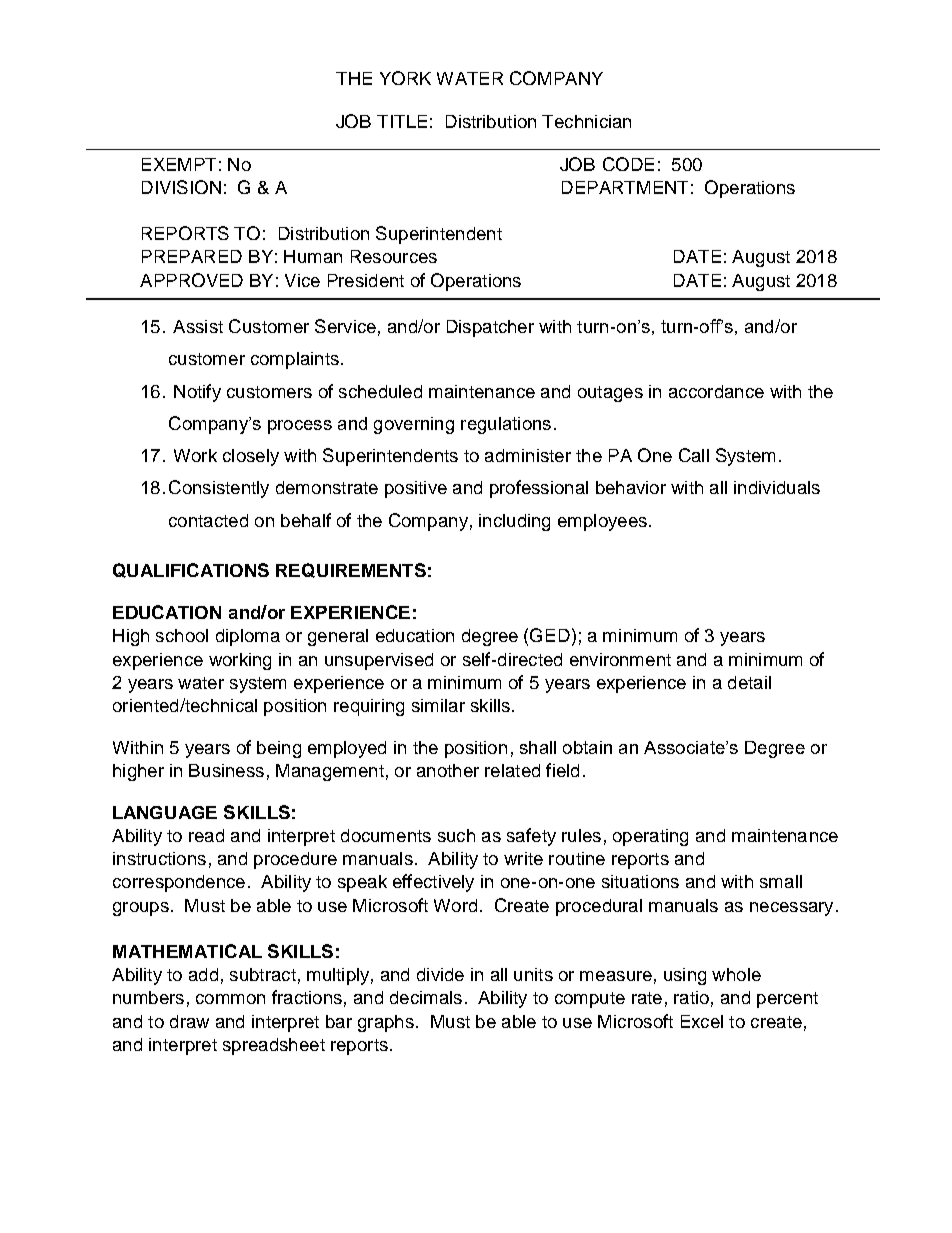 This screenshot has height=1233, width=952. Describe the element at coordinates (736, 974) in the screenshot. I see `whole` at that location.
